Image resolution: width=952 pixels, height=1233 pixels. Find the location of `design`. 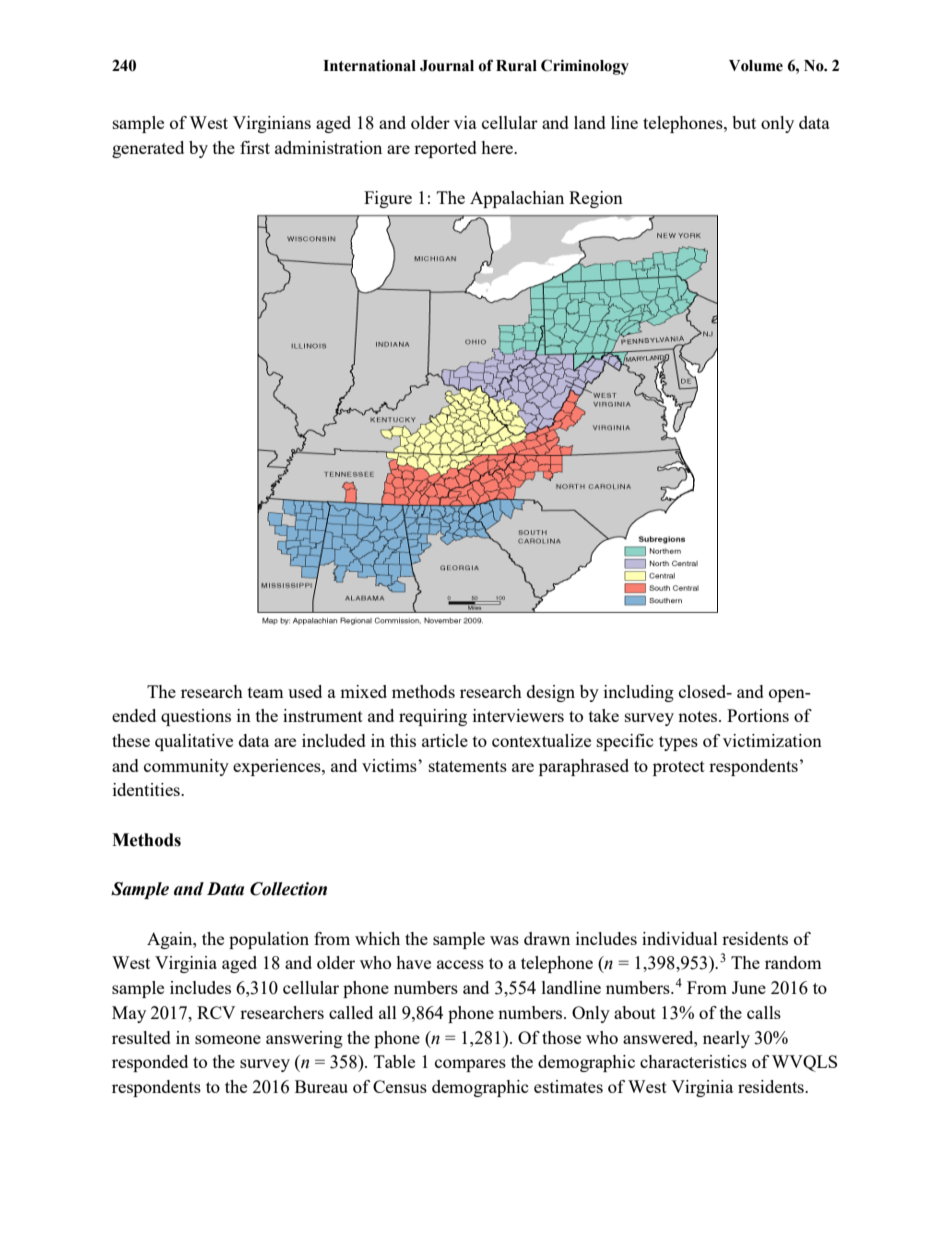

design is located at coordinates (551, 693).
